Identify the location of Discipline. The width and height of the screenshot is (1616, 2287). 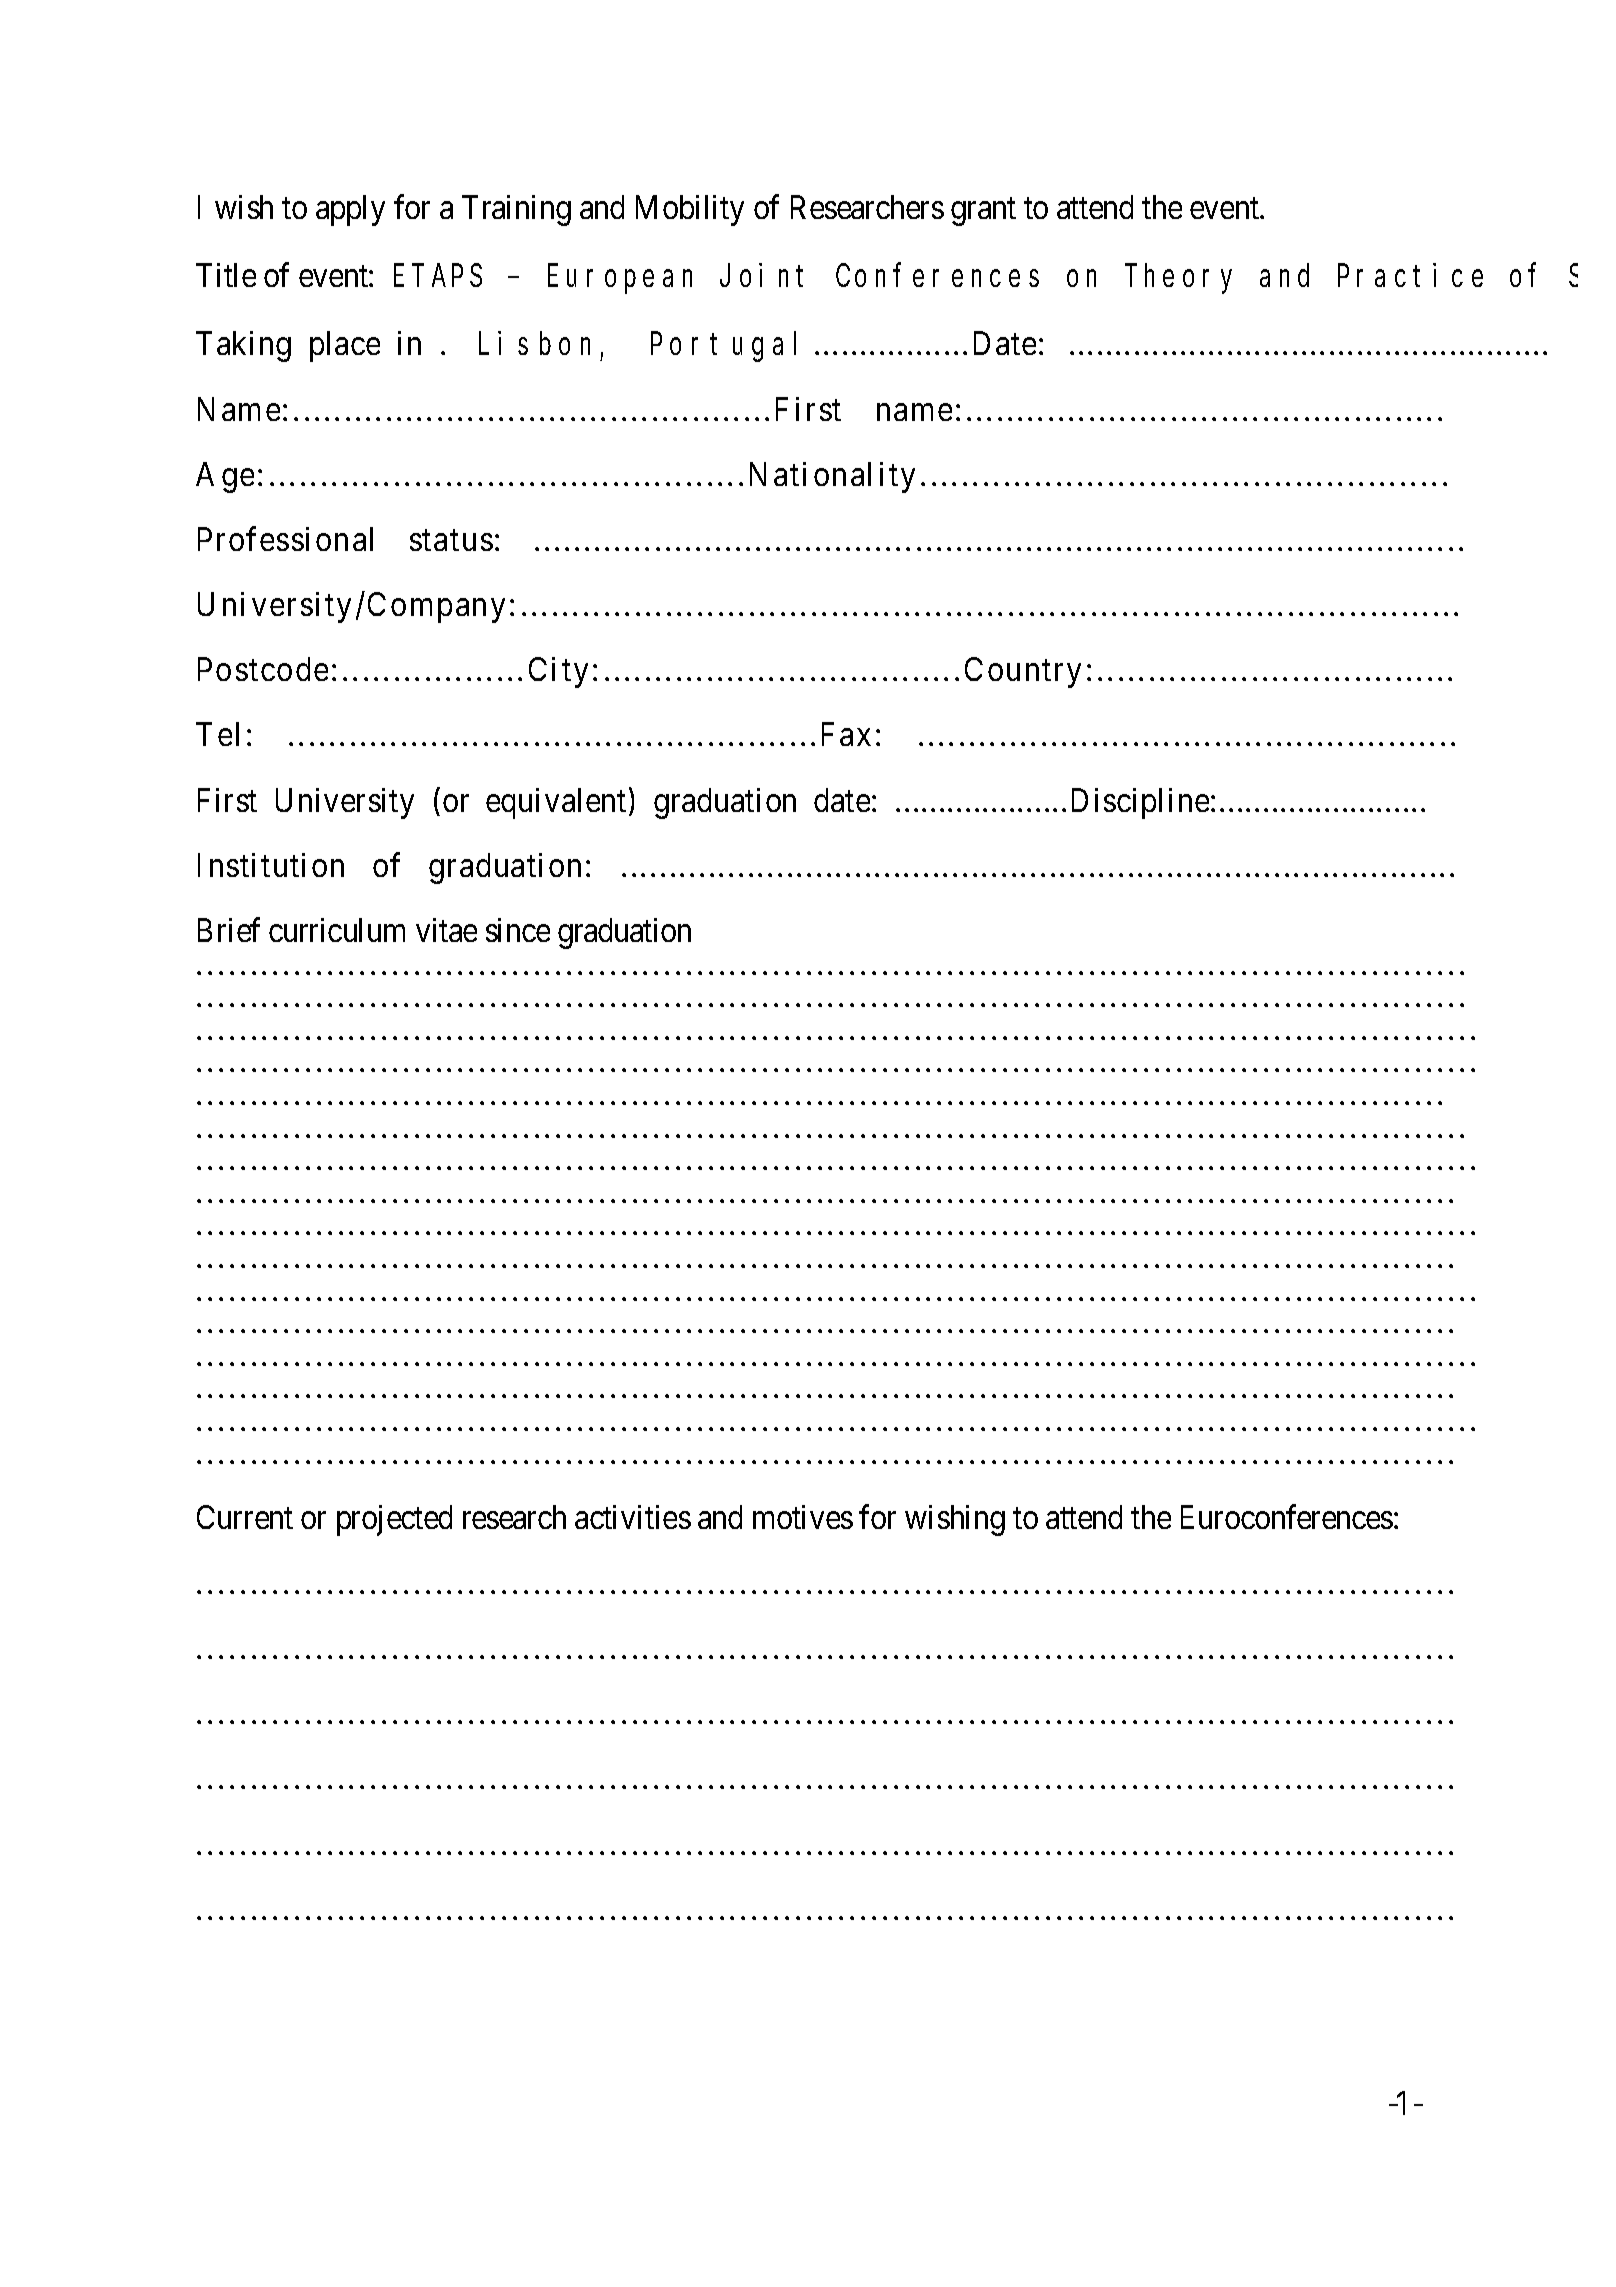
(1140, 803).
